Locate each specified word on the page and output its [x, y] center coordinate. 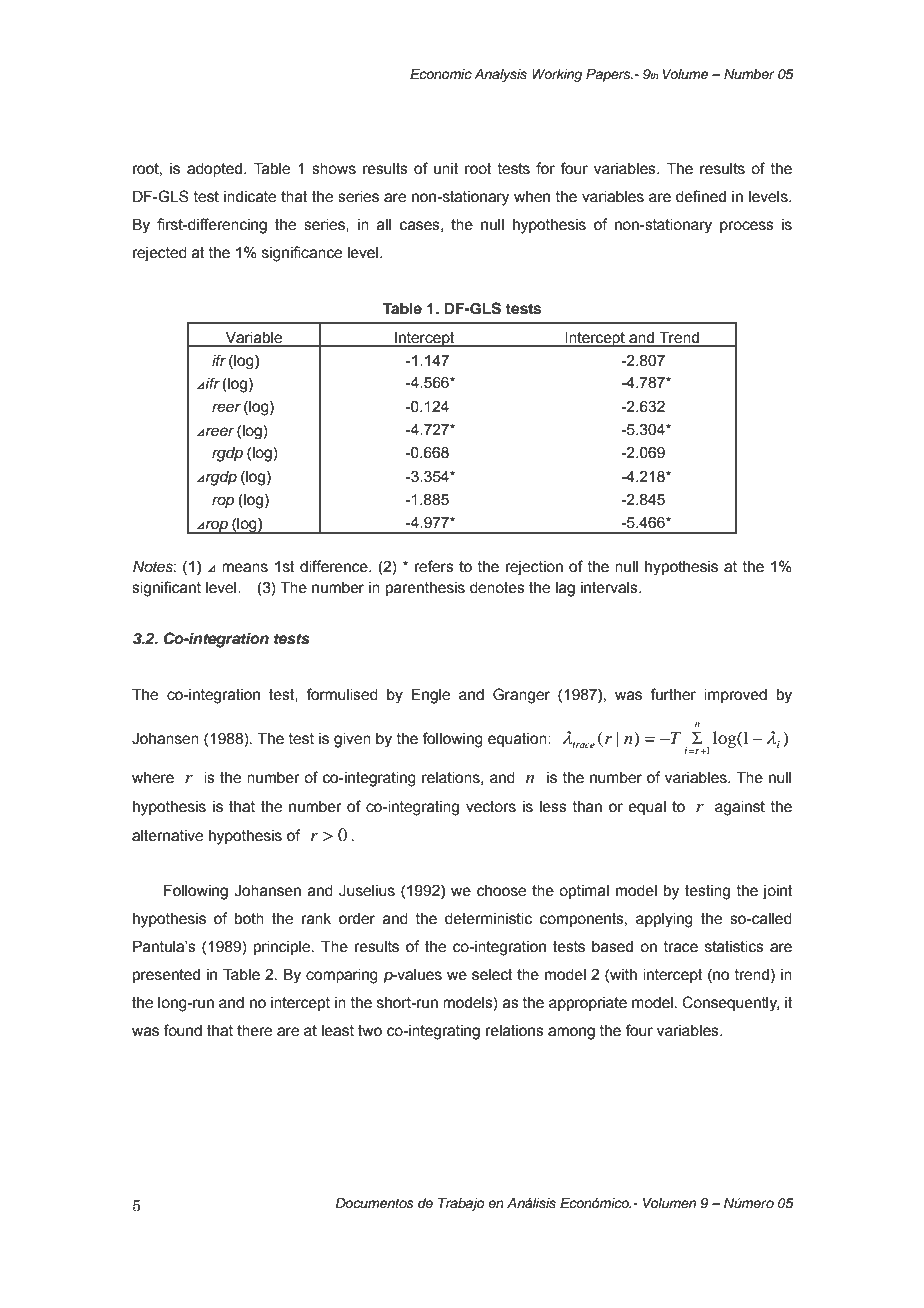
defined [701, 196]
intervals [610, 588]
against [740, 808]
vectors [491, 807]
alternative [167, 836]
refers [434, 566]
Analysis [500, 75]
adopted [216, 170]
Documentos [374, 1203]
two [370, 1031]
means [245, 568]
